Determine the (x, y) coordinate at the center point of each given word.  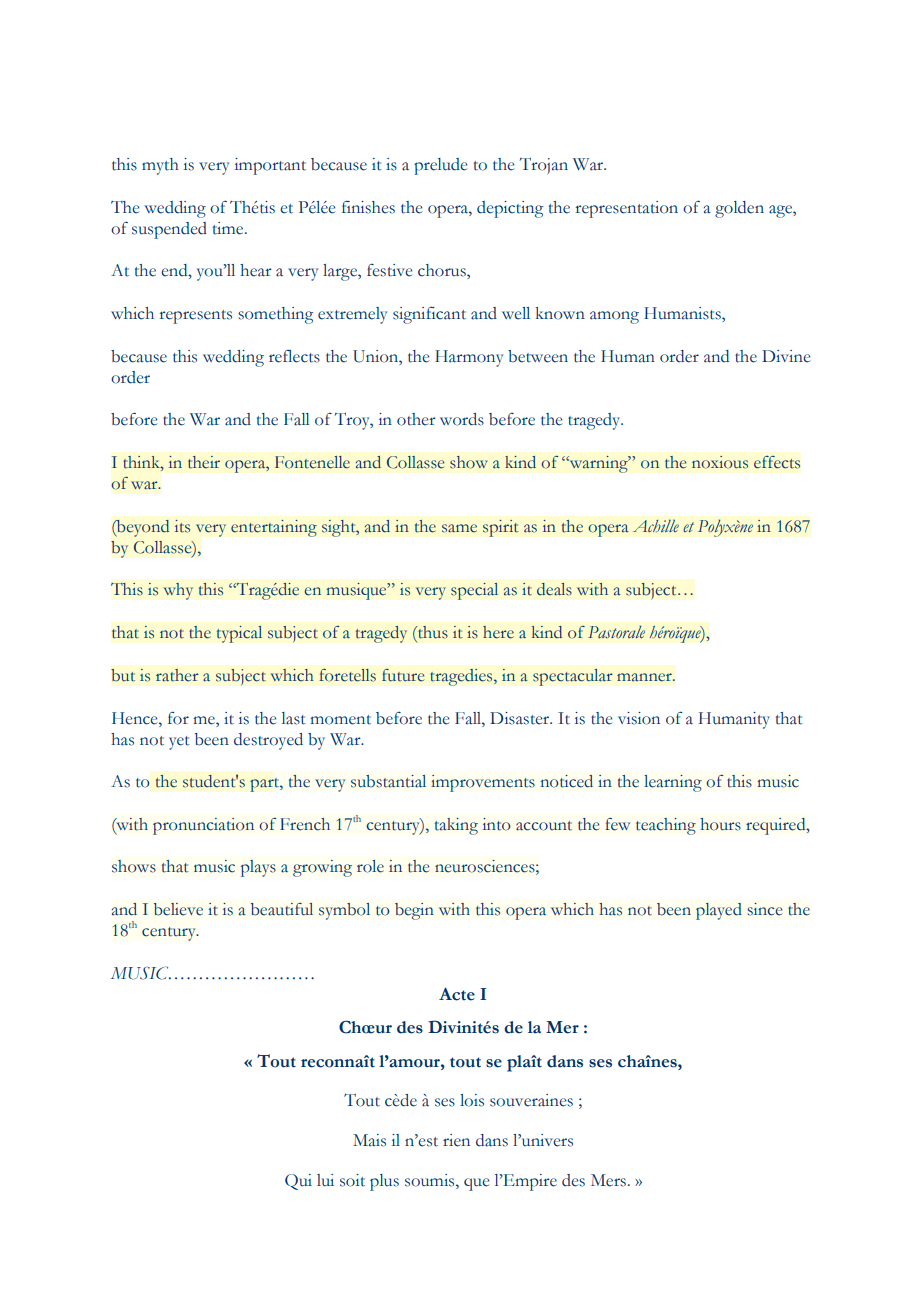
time (229, 228)
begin (414, 911)
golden (739, 209)
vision (639, 718)
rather (177, 675)
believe (178, 909)
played (719, 911)
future (403, 675)
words (462, 419)
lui (325, 1180)
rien (456, 1140)
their (204, 462)
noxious (720, 462)
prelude (440, 166)
